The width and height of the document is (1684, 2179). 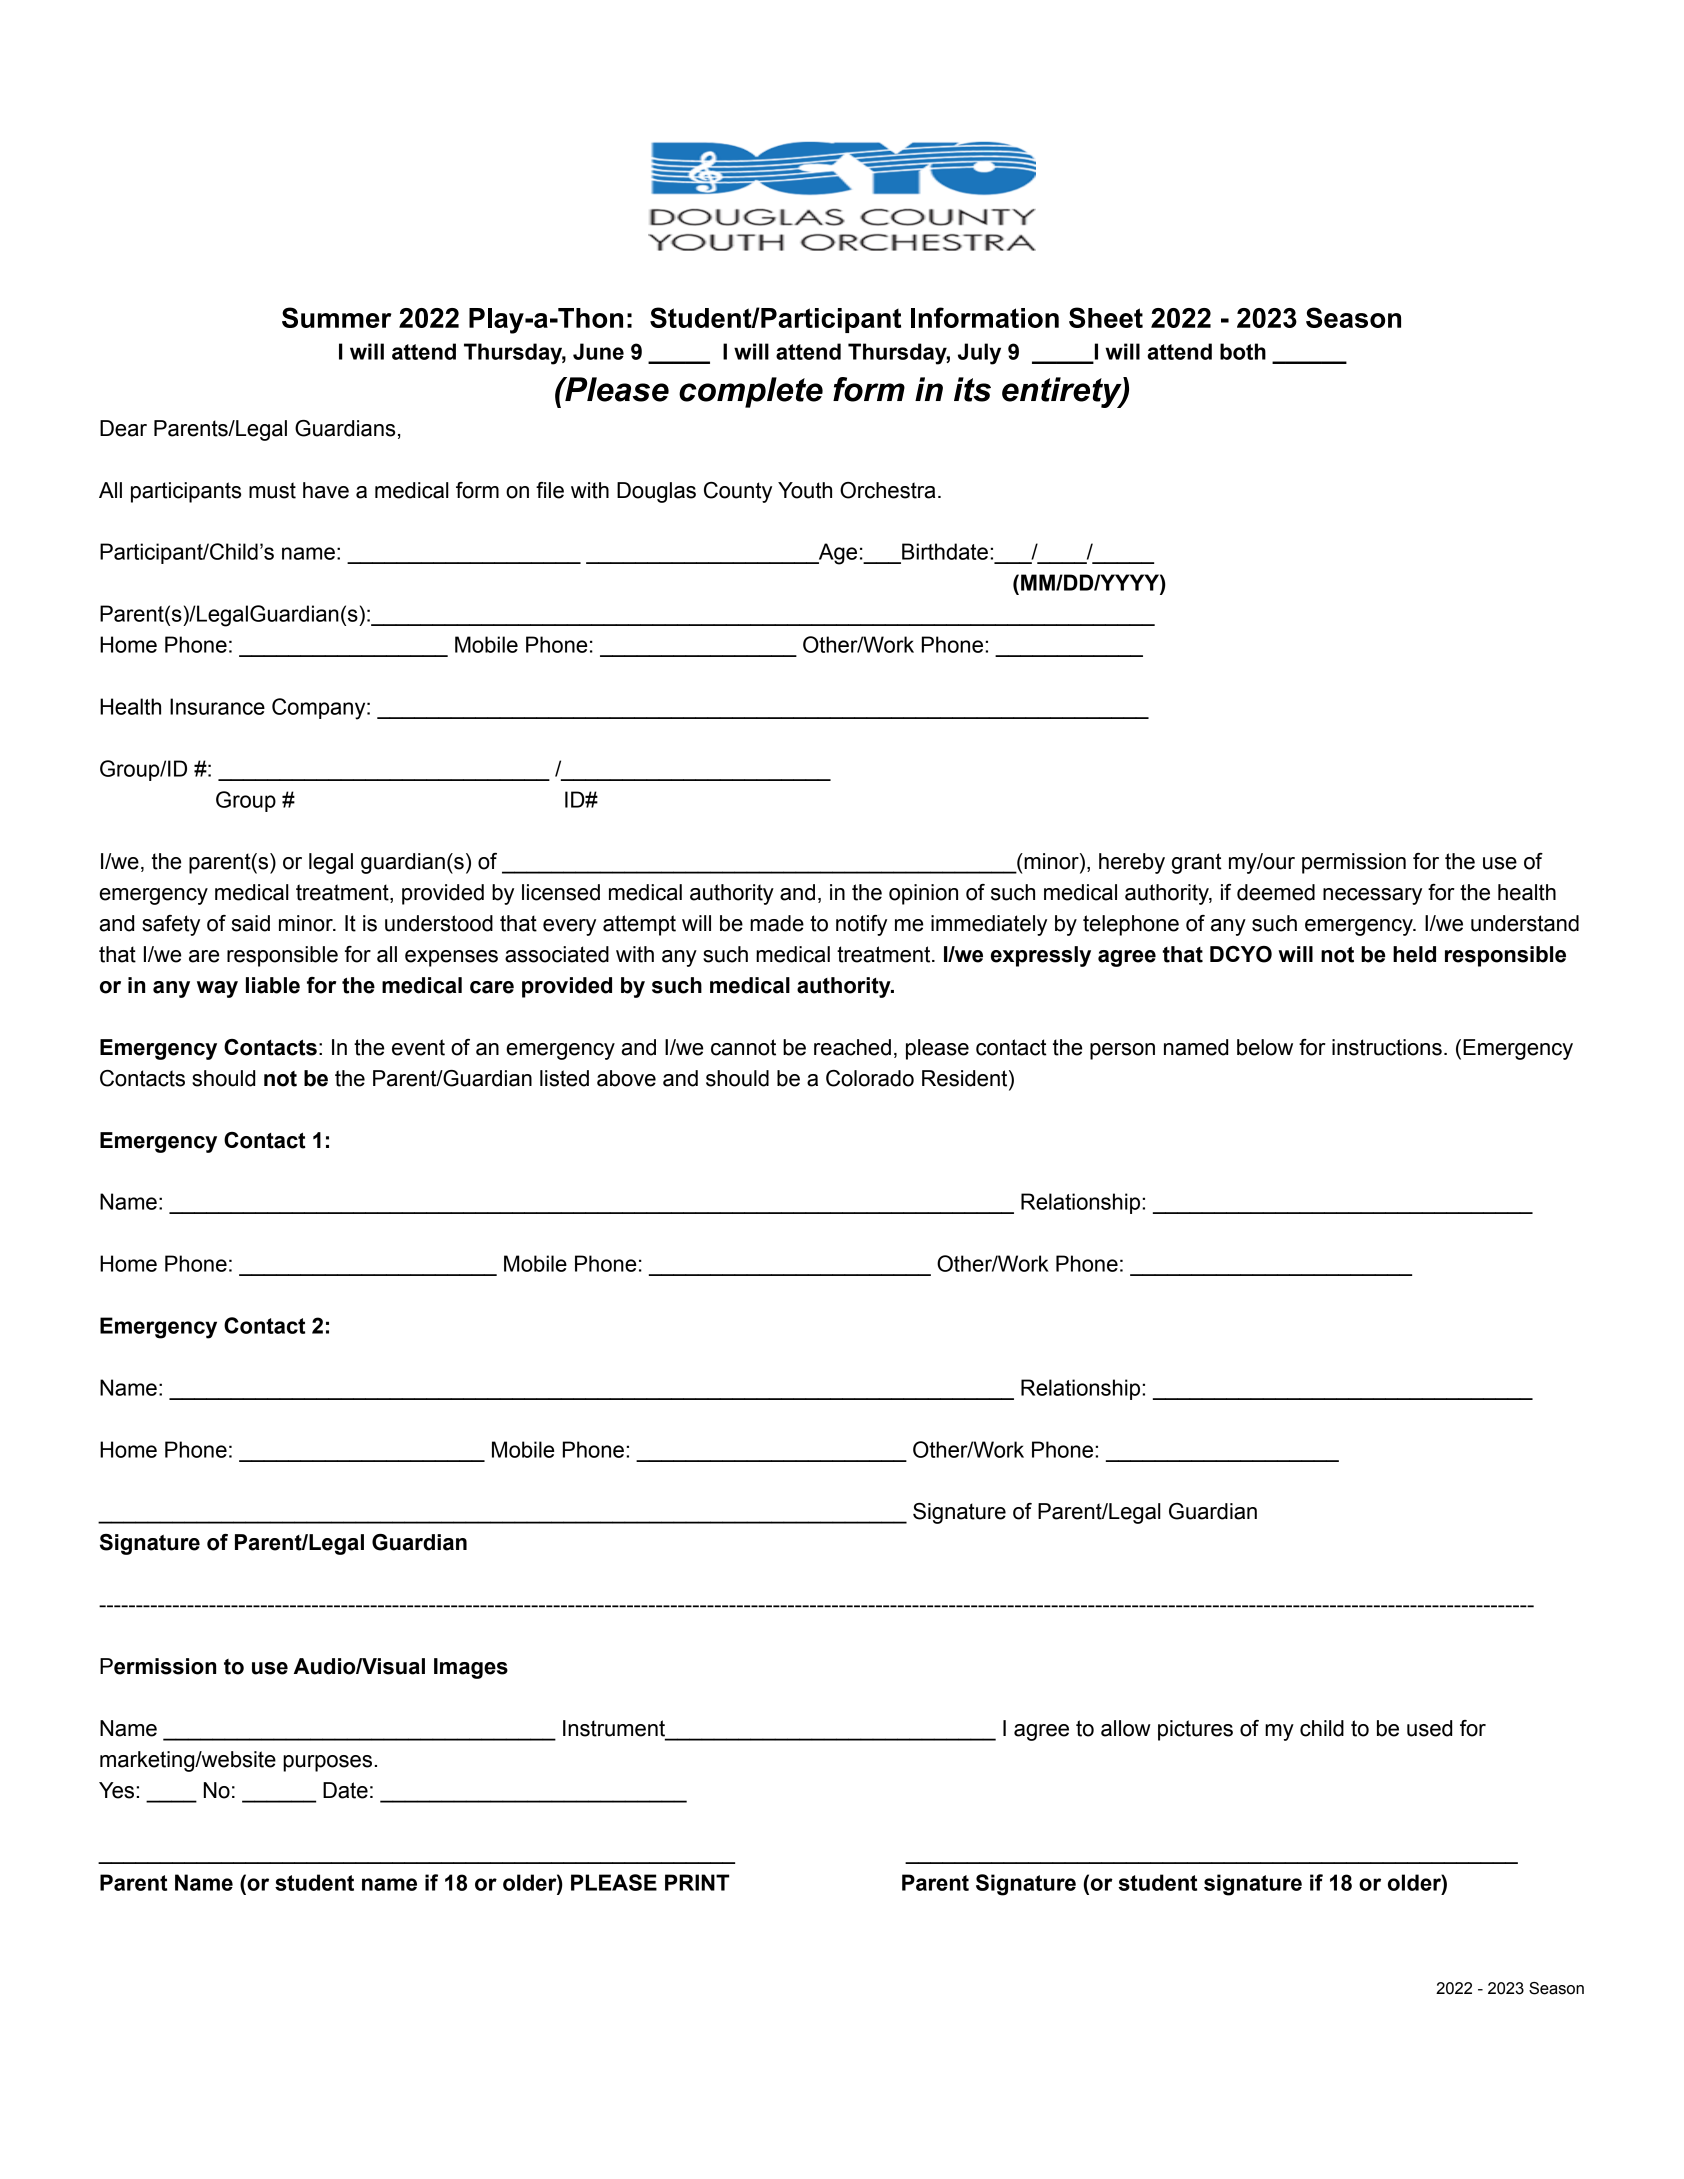 I want to click on complete, so click(x=751, y=392).
